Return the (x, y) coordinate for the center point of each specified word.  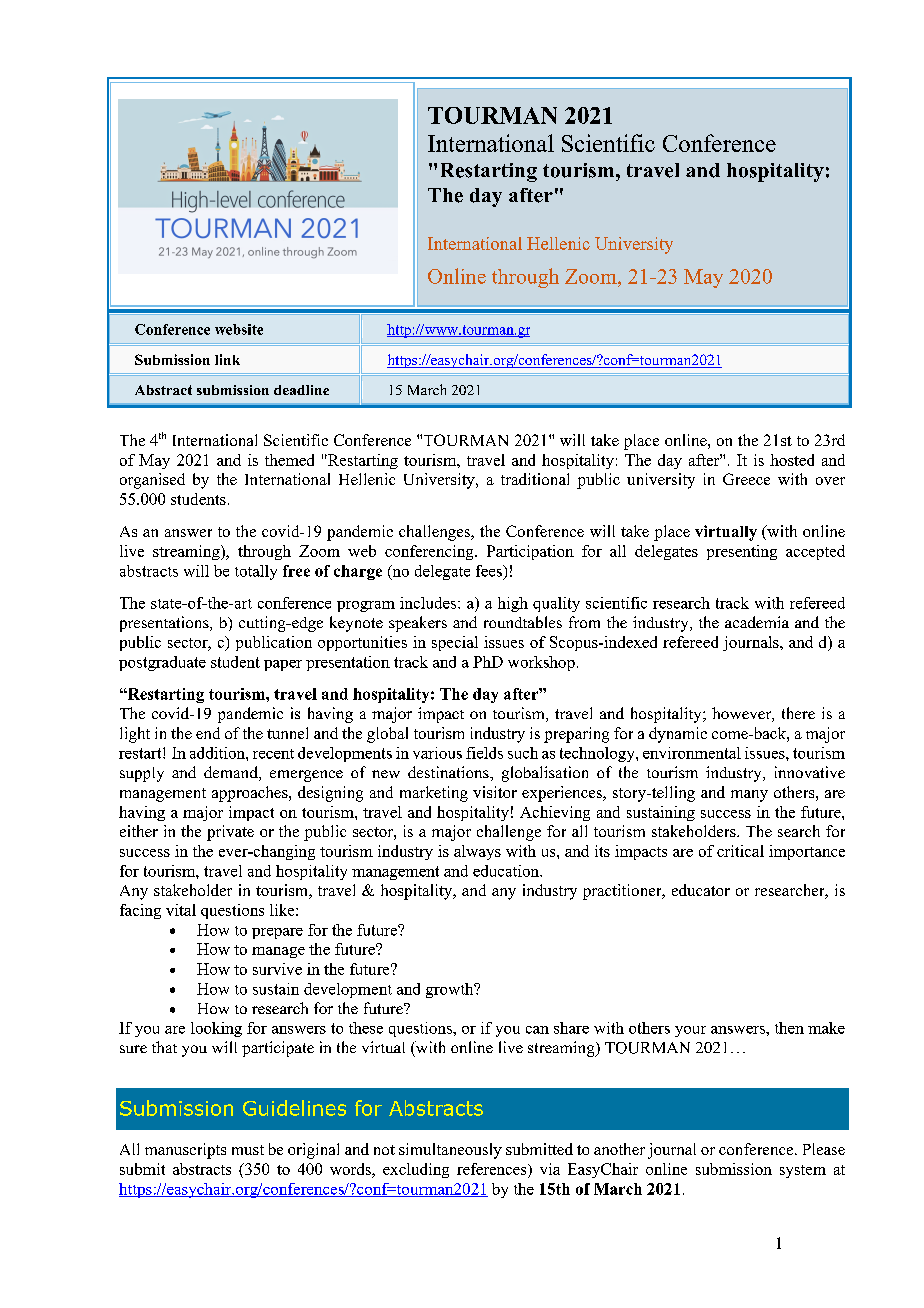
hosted (792, 460)
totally (256, 572)
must (248, 1150)
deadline (301, 390)
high (513, 604)
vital (181, 910)
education (507, 871)
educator (701, 890)
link (227, 359)
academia (757, 622)
